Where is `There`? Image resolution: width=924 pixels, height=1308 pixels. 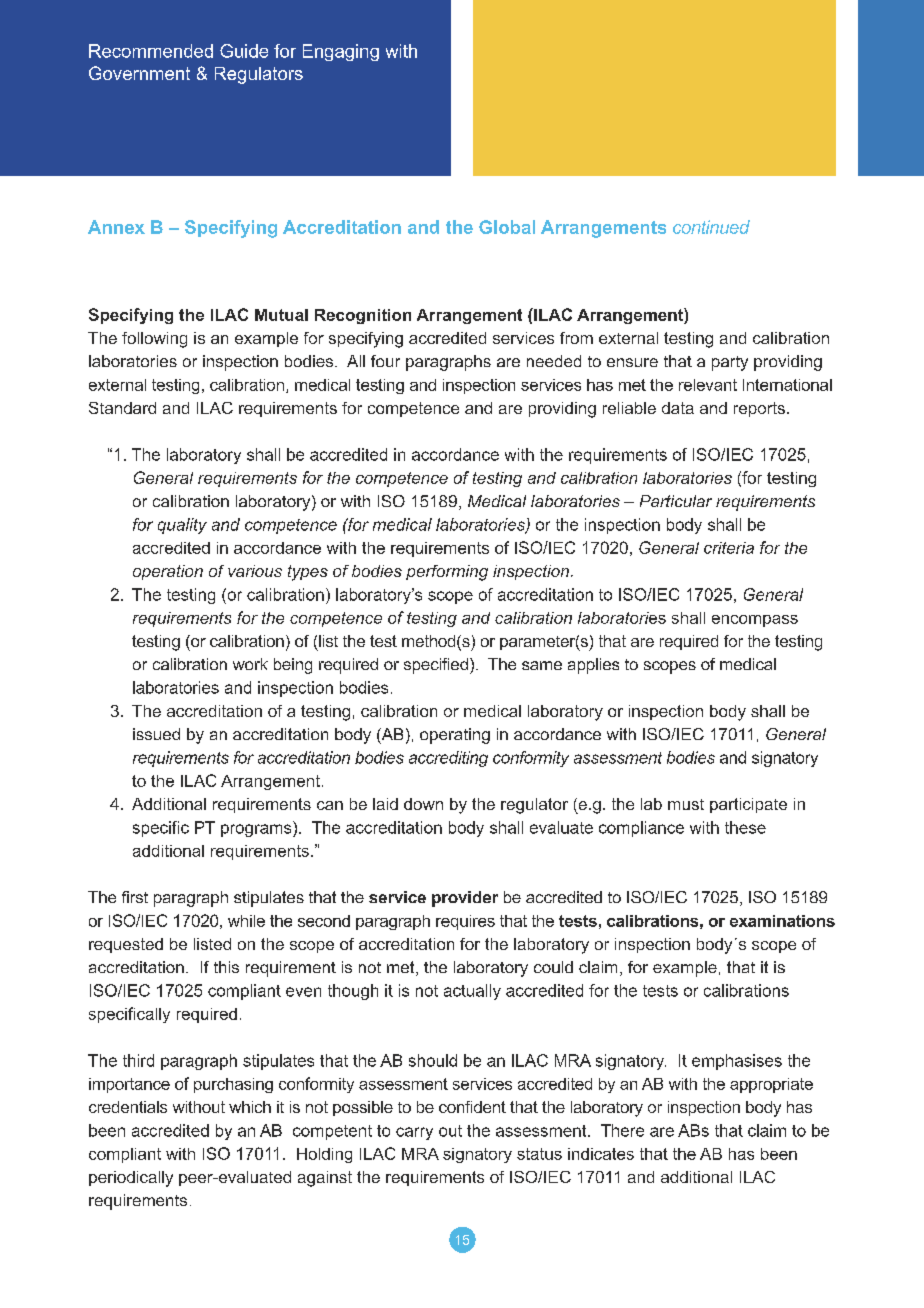 There is located at coordinates (622, 1130).
